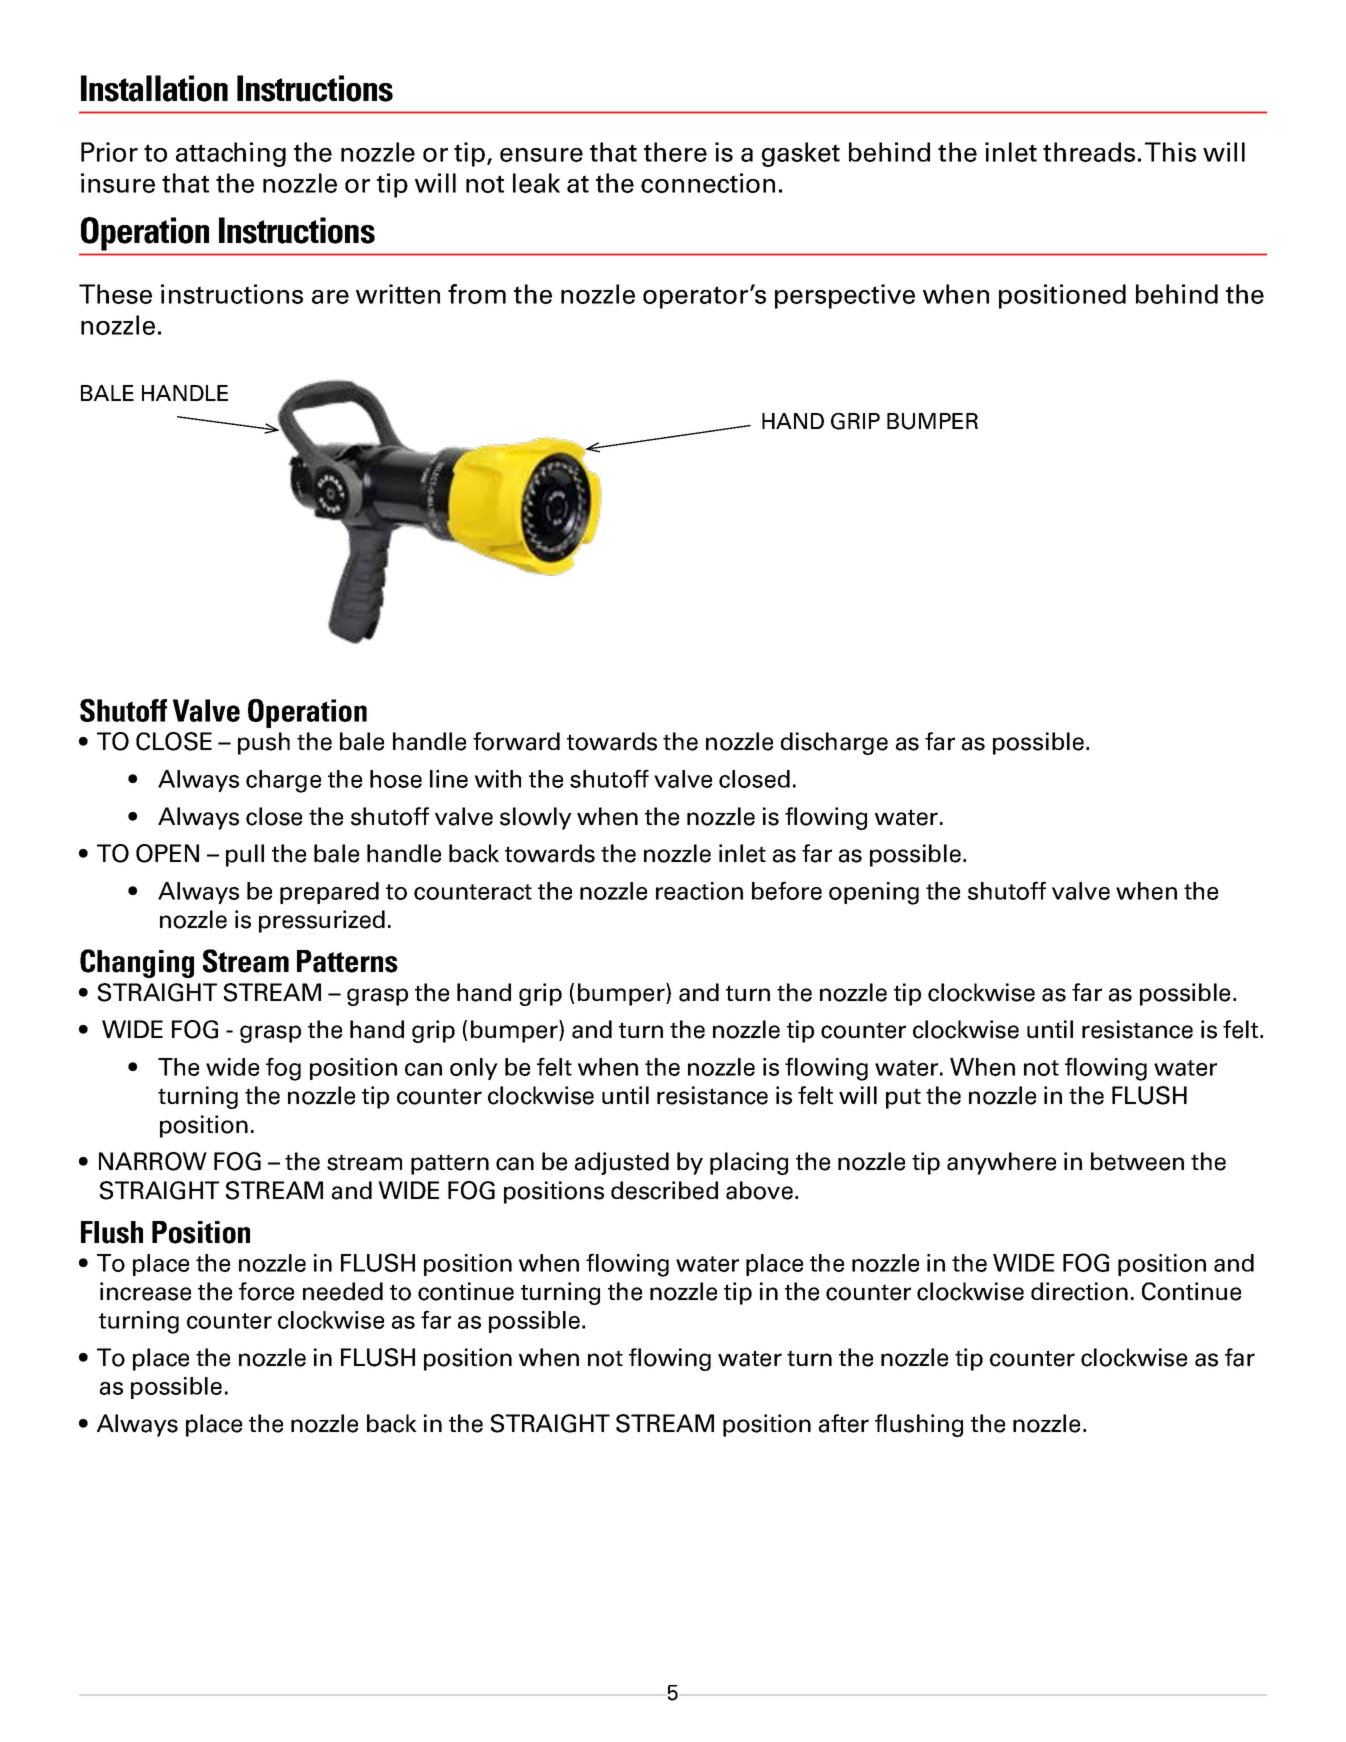 This document has width=1346, height=1742. Describe the element at coordinates (1089, 152) in the document. I see `threads` at that location.
